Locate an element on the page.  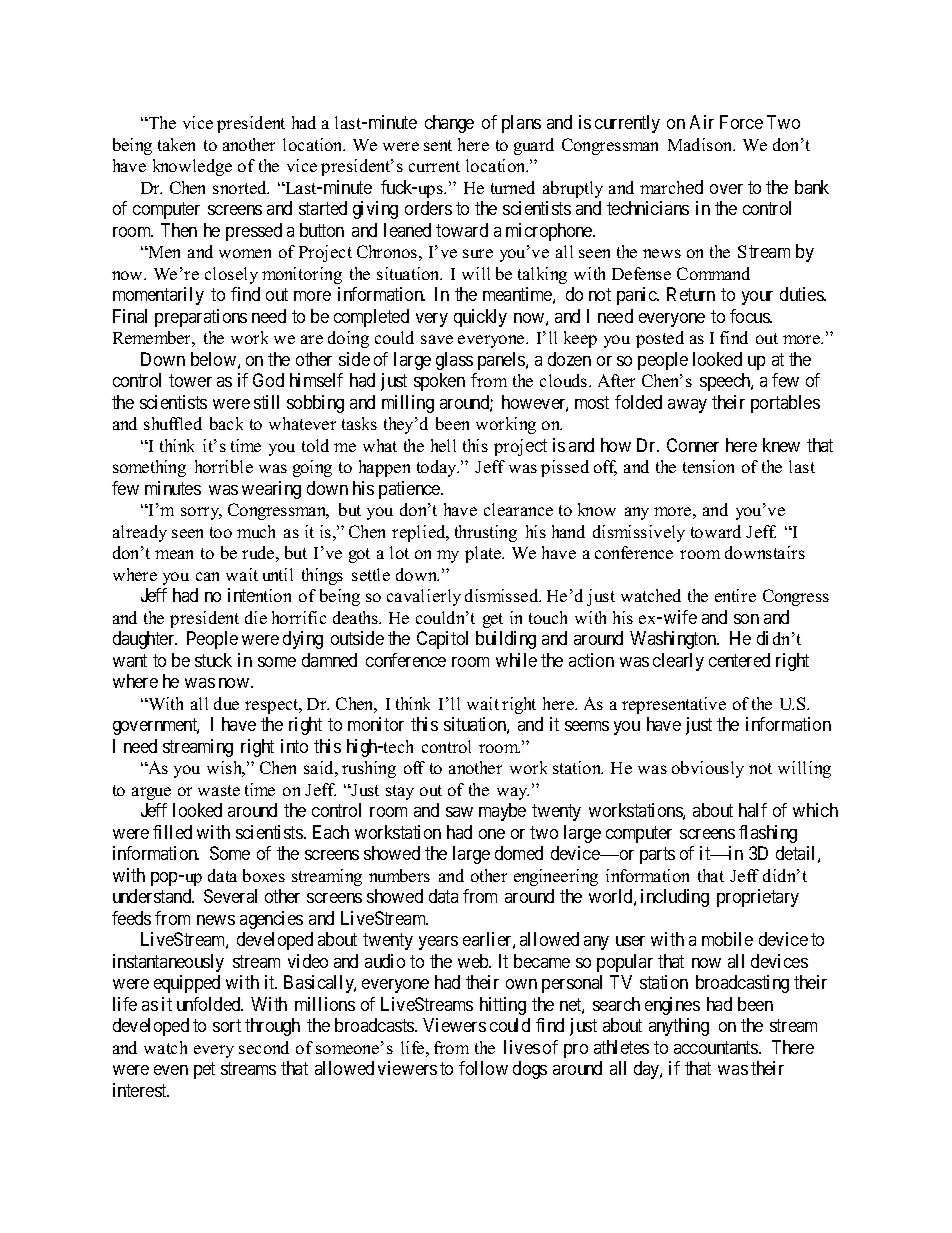
wish is located at coordinates (226, 769).
